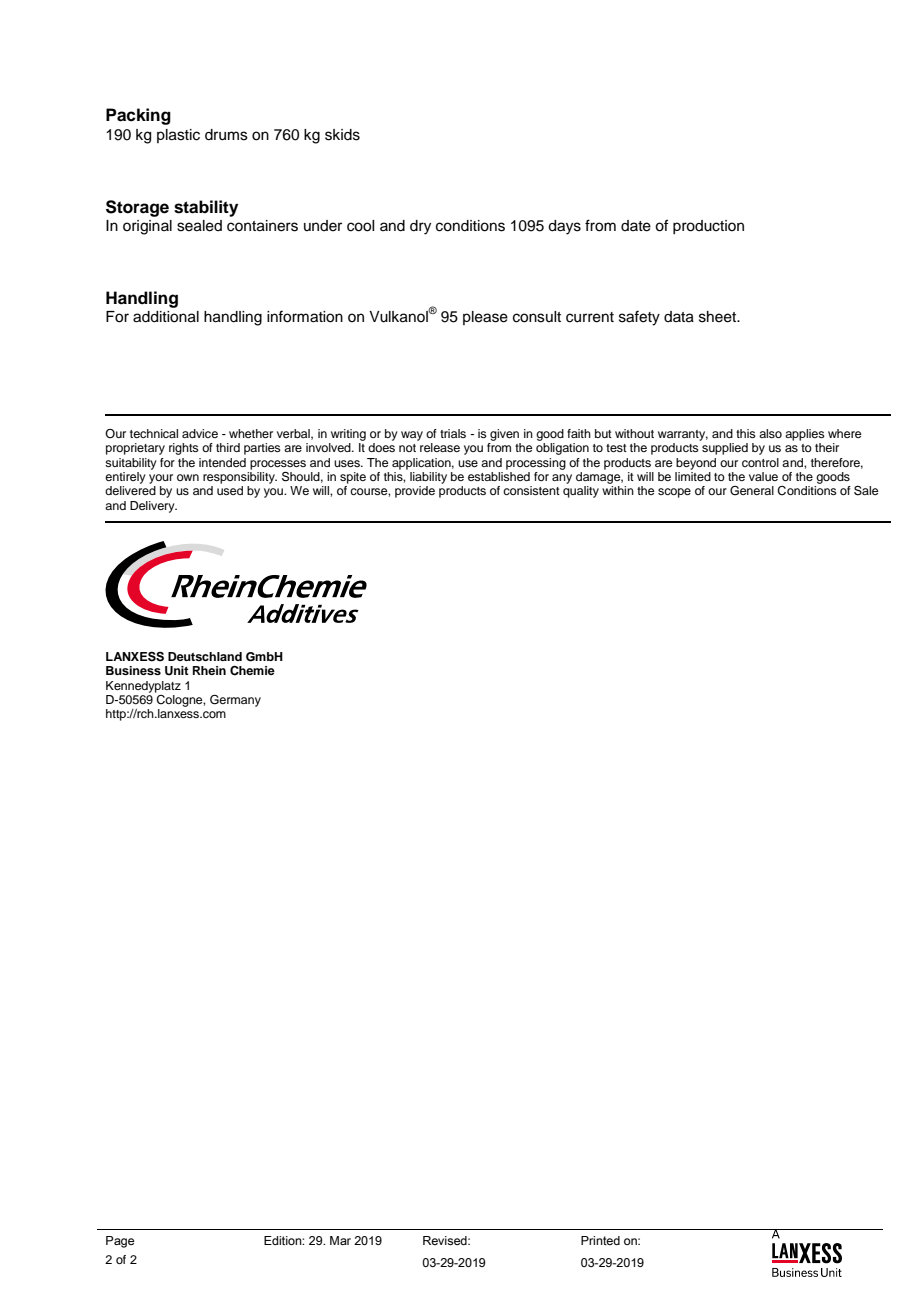 This document has height=1308, width=924. I want to click on Rhein, so click(209, 670).
